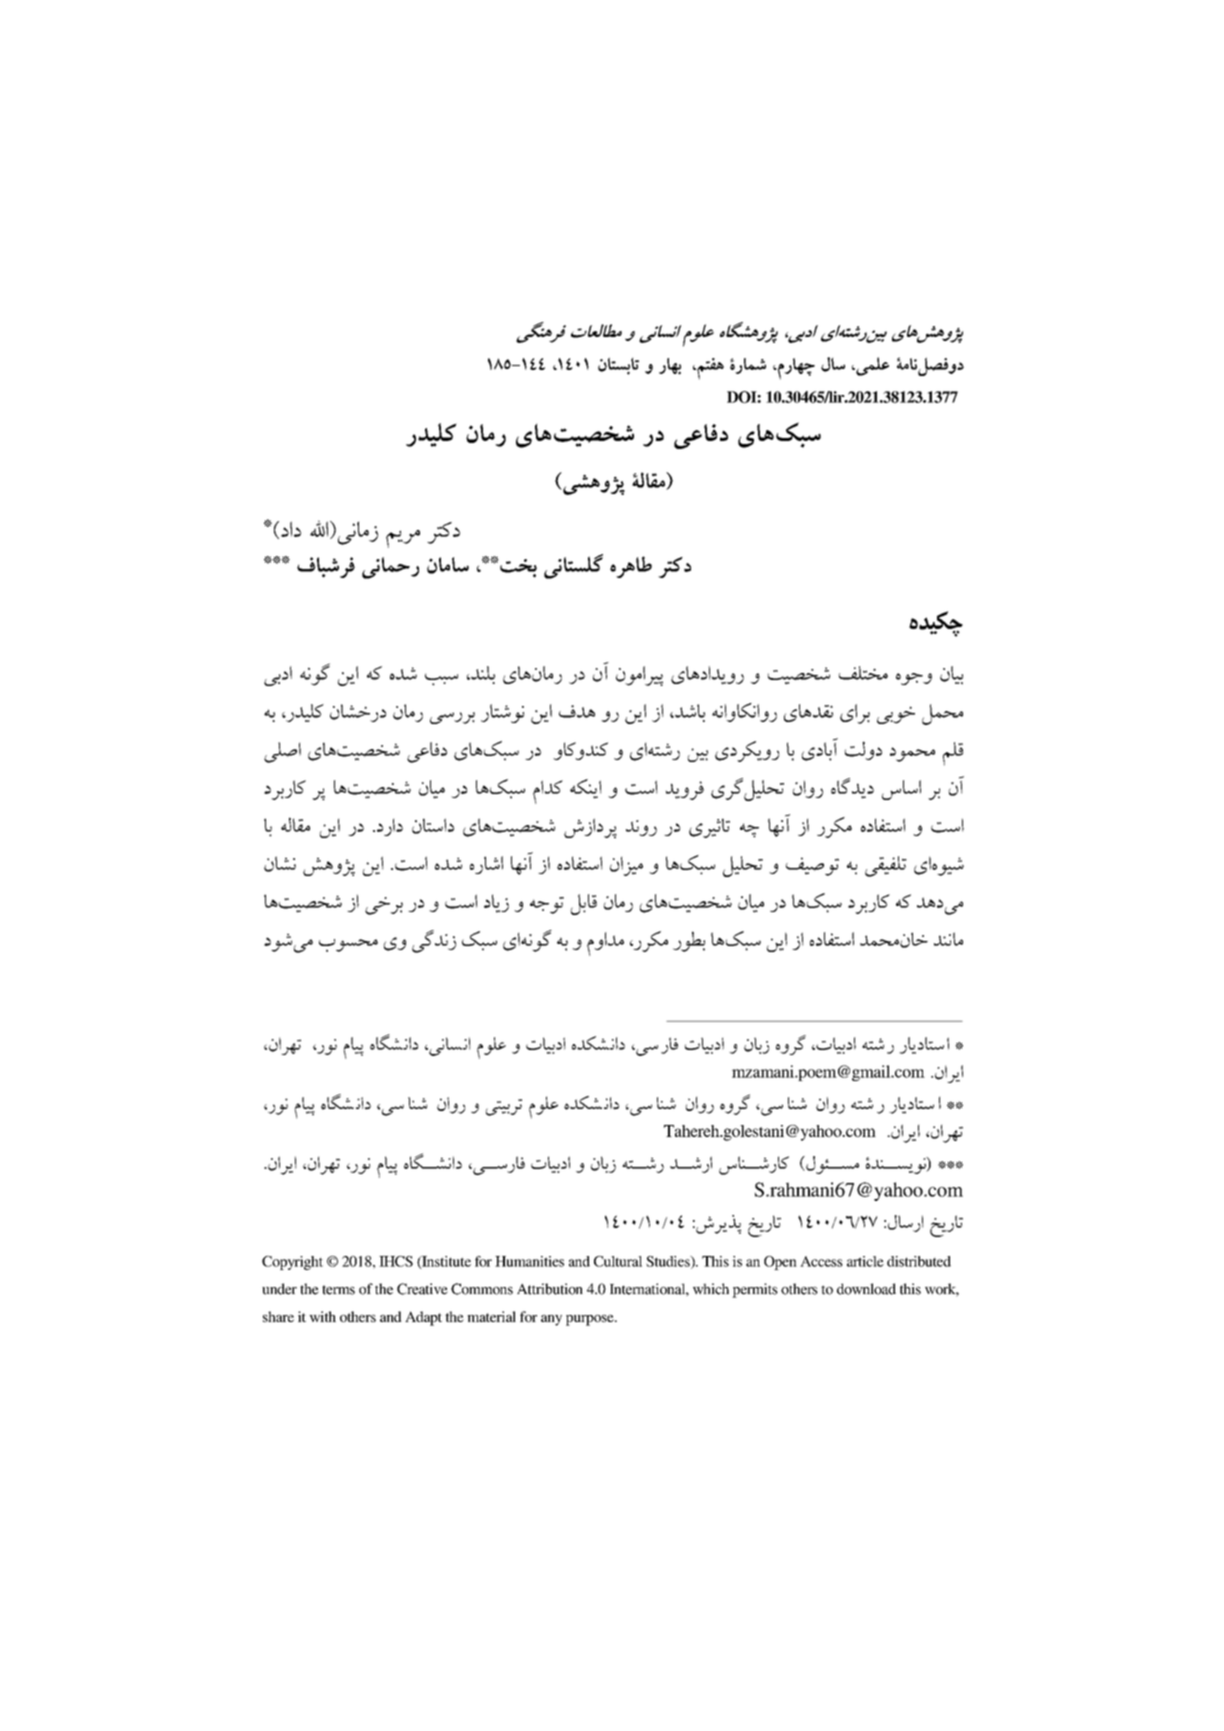 This document has width=1224, height=1731. Describe the element at coordinates (711, 1289) in the document. I see `which` at that location.
